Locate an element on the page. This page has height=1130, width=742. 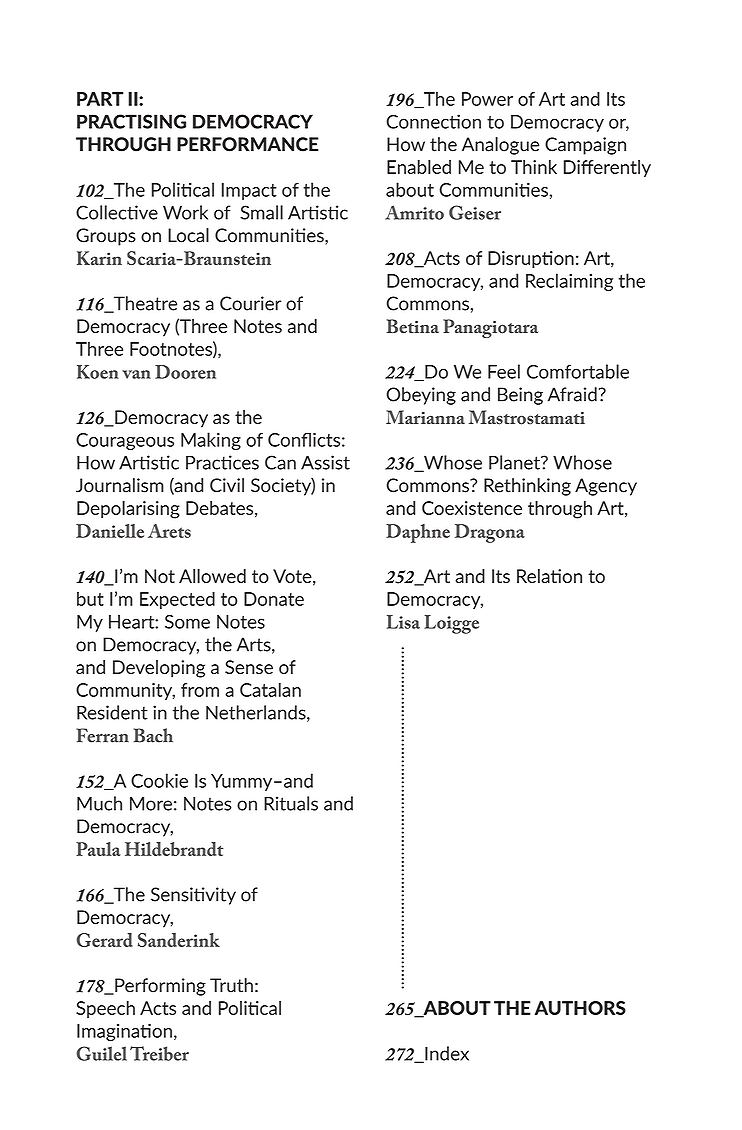
Imagination is located at coordinates (124, 1032).
